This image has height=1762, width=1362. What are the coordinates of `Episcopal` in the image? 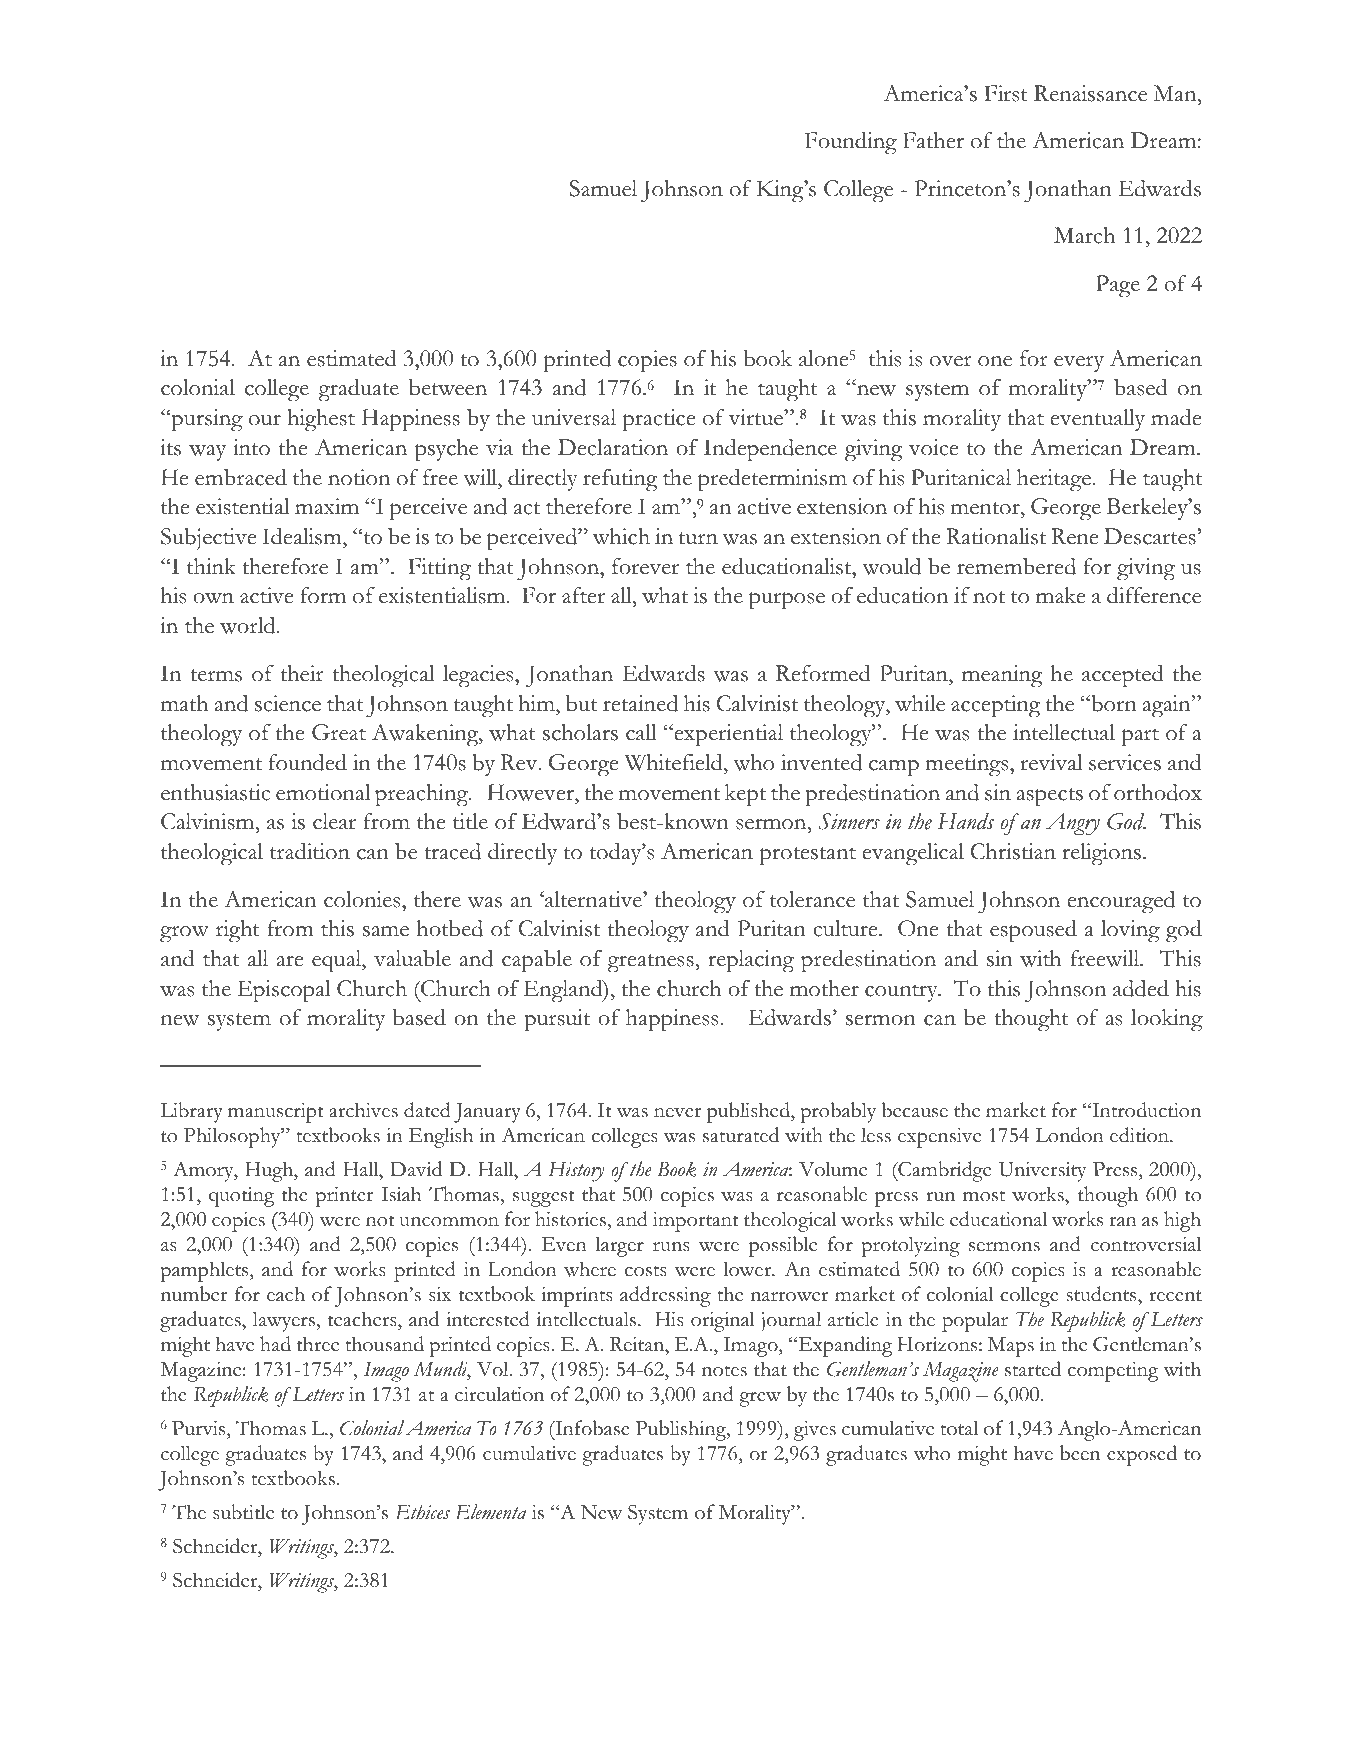 It's located at (284, 991).
